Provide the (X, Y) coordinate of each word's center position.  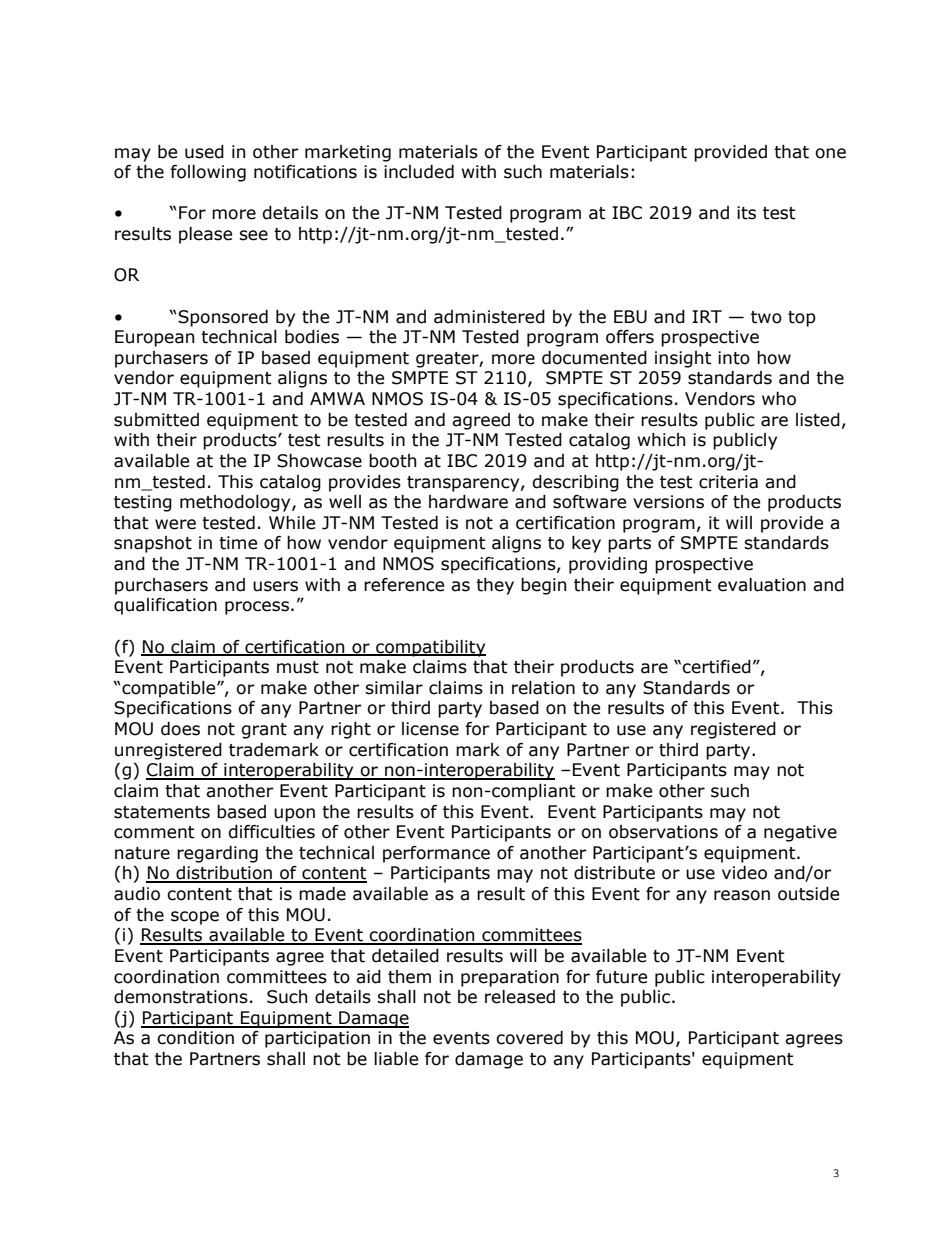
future (621, 977)
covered (529, 1038)
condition (195, 1038)
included (419, 172)
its (746, 213)
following (208, 173)
